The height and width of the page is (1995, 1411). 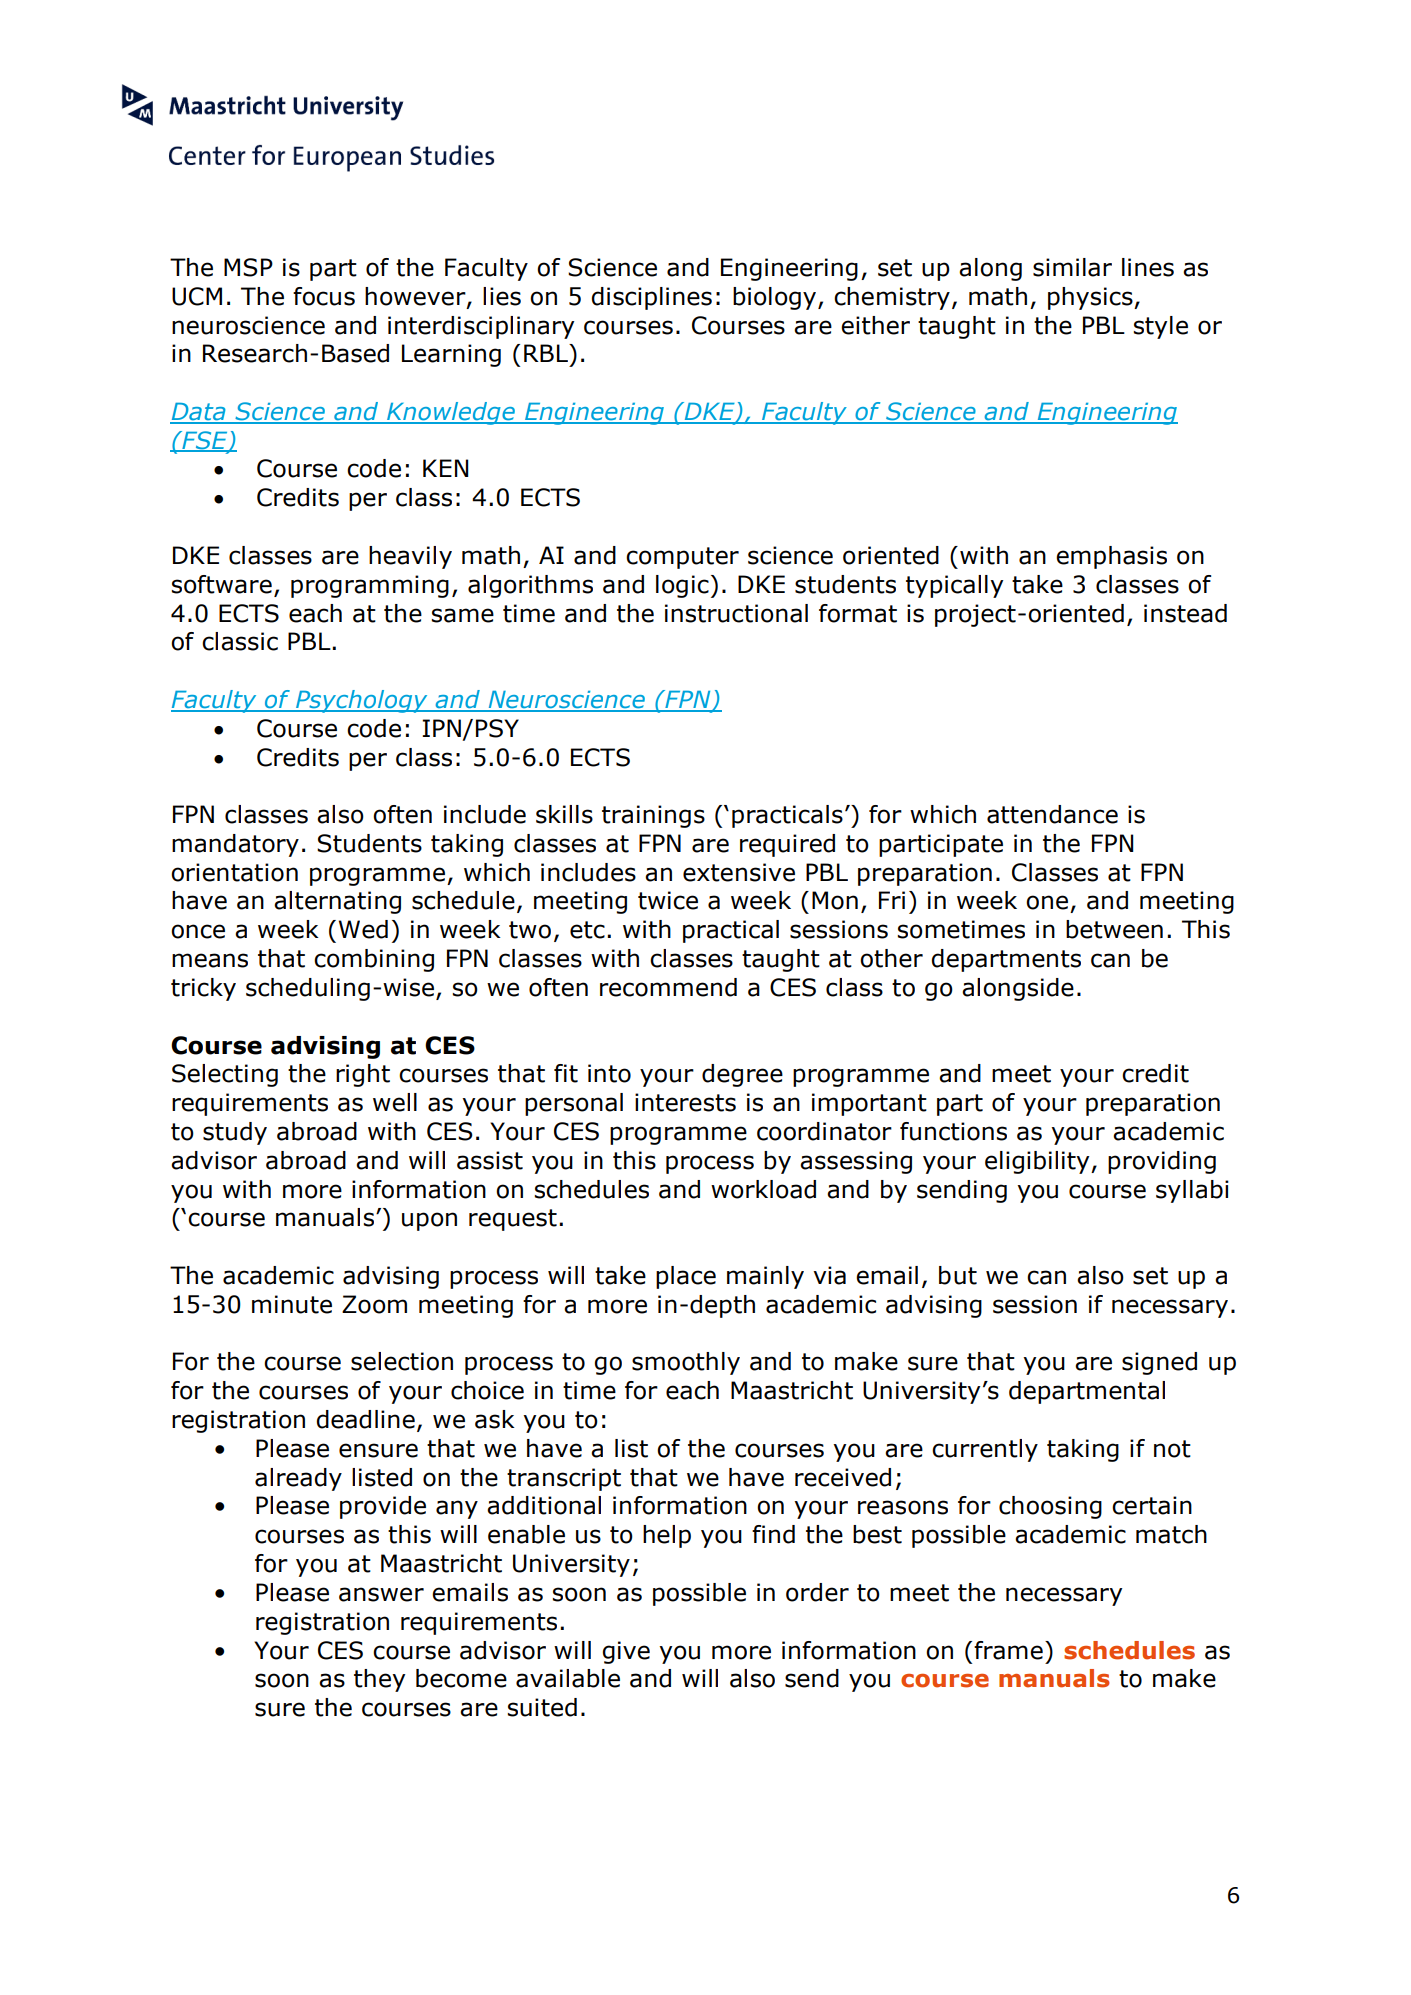 What do you see at coordinates (668, 987) in the page?
I see `recommend` at bounding box center [668, 987].
